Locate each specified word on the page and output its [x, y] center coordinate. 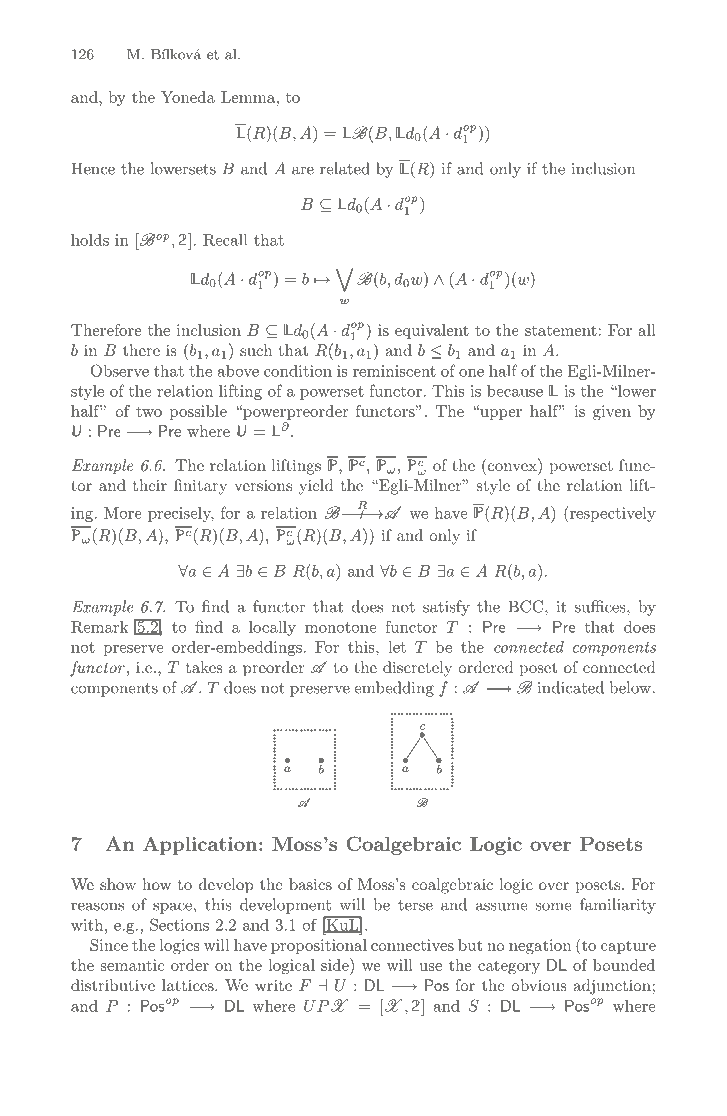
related [345, 168]
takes [204, 667]
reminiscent [394, 371]
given [612, 412]
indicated [570, 687]
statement [561, 330]
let [397, 647]
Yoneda [188, 97]
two [149, 411]
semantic [132, 965]
